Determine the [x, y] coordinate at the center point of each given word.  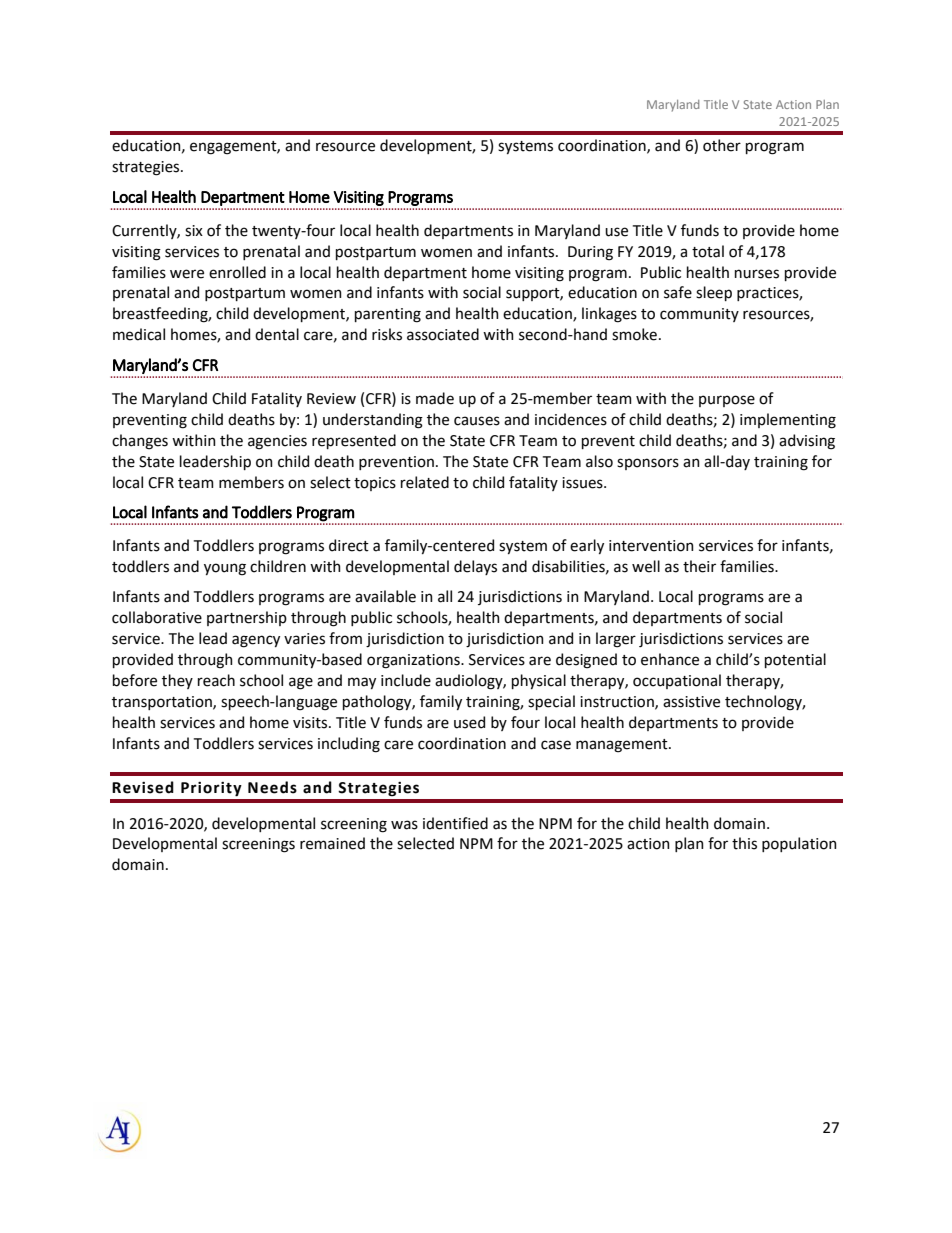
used [469, 722]
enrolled [237, 272]
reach [216, 680]
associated [443, 334]
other [722, 145]
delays [475, 567]
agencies [277, 442]
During [590, 253]
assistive [691, 702]
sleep [714, 293]
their [699, 566]
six [194, 231]
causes [477, 421]
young [225, 569]
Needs [272, 787]
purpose [727, 401]
